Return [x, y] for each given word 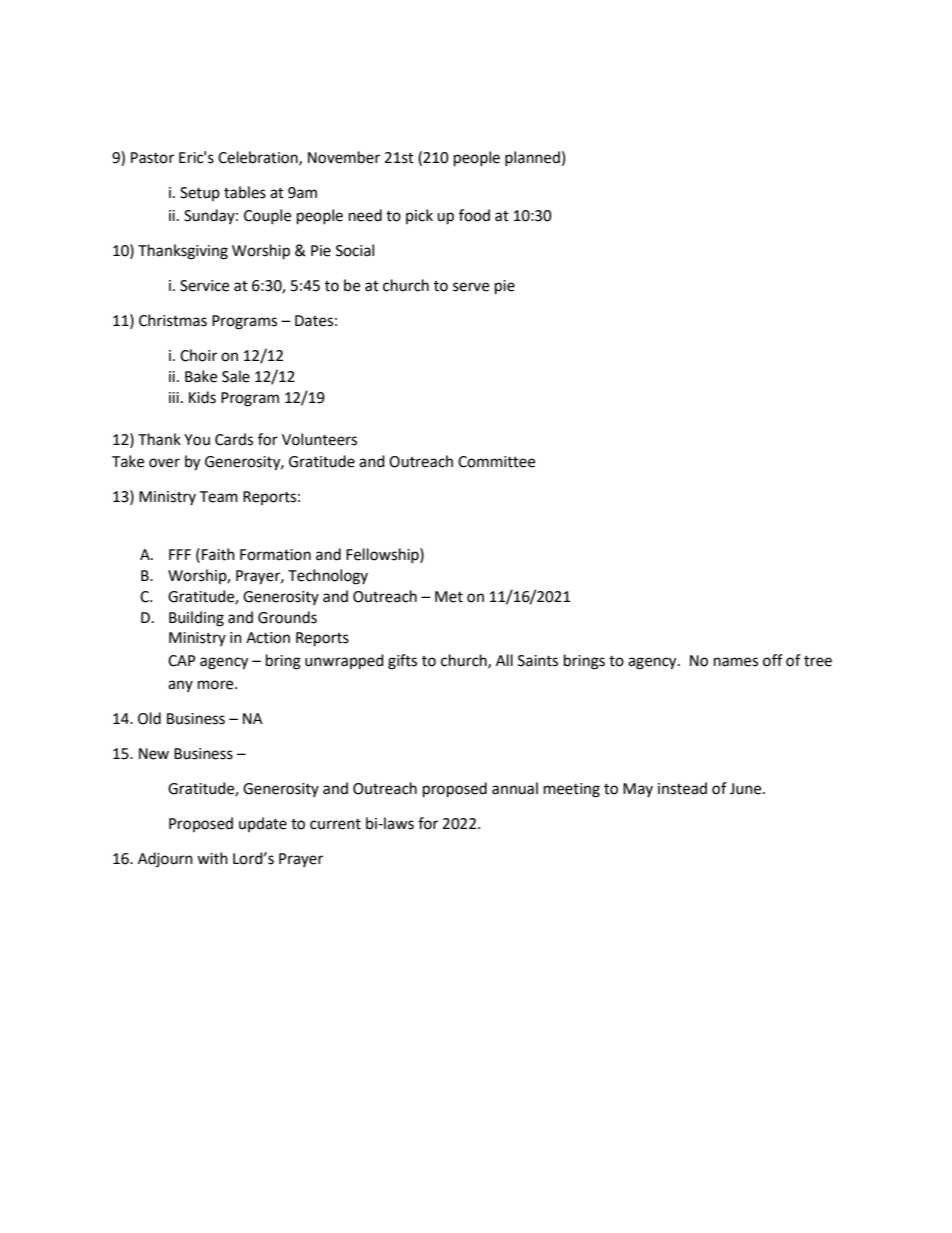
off [773, 660]
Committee [496, 462]
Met [449, 597]
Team [218, 497]
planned [532, 158]
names [736, 662]
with [212, 858]
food [474, 215]
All [504, 660]
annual [515, 788]
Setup [200, 194]
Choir [198, 355]
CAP [182, 661]
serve [471, 287]
